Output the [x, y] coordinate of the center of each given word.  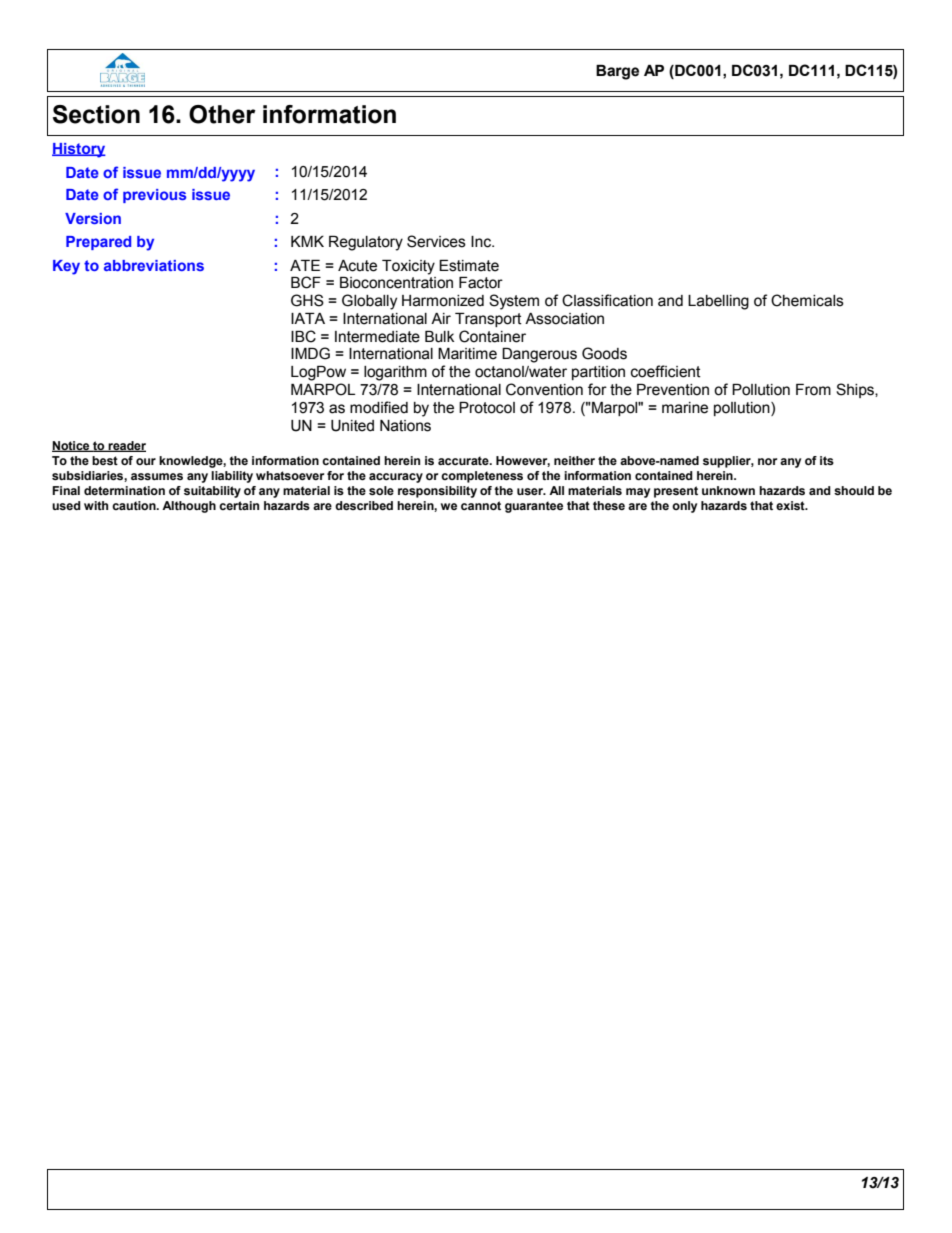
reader [126, 446]
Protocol [487, 408]
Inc [482, 242]
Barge [617, 72]
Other [222, 114]
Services [436, 241]
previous [154, 196]
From [813, 390]
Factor [481, 283]
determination [124, 490]
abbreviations [154, 265]
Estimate [469, 266]
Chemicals [807, 300]
